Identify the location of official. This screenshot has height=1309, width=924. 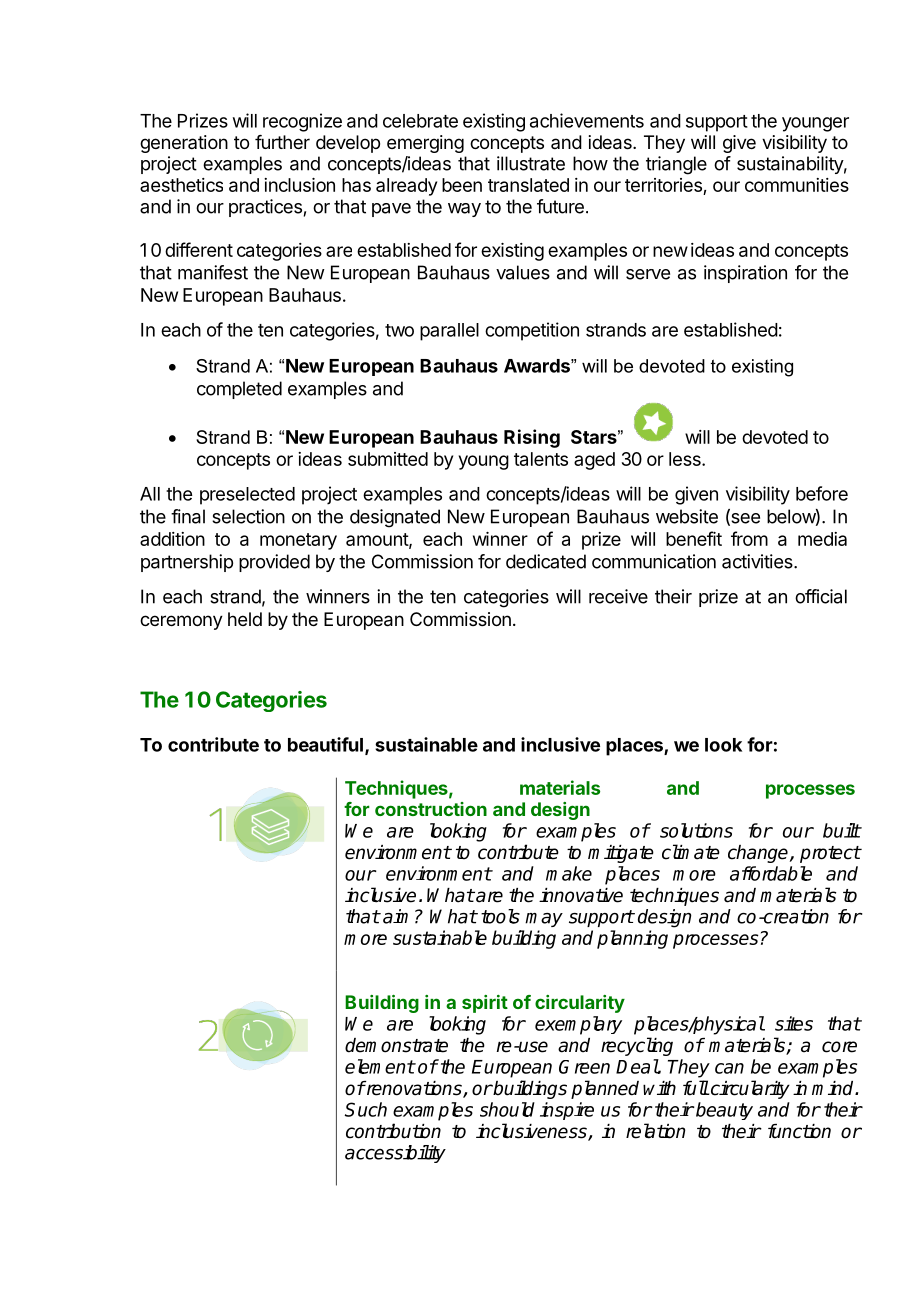
(821, 596).
